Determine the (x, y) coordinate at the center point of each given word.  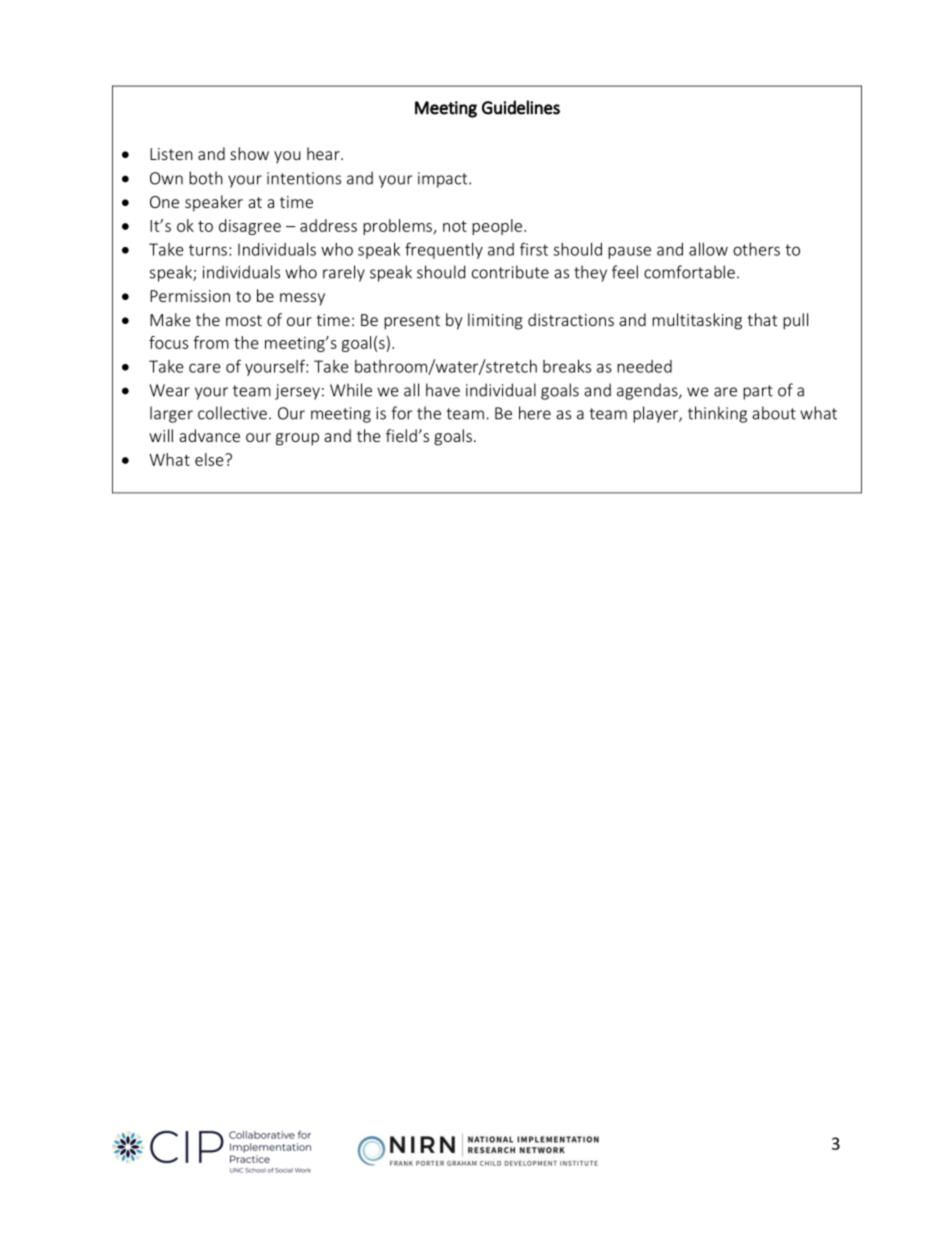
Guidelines (521, 107)
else (210, 459)
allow (708, 249)
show (249, 153)
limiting (495, 321)
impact (444, 180)
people (497, 227)
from (211, 342)
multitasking (697, 321)
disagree (250, 227)
